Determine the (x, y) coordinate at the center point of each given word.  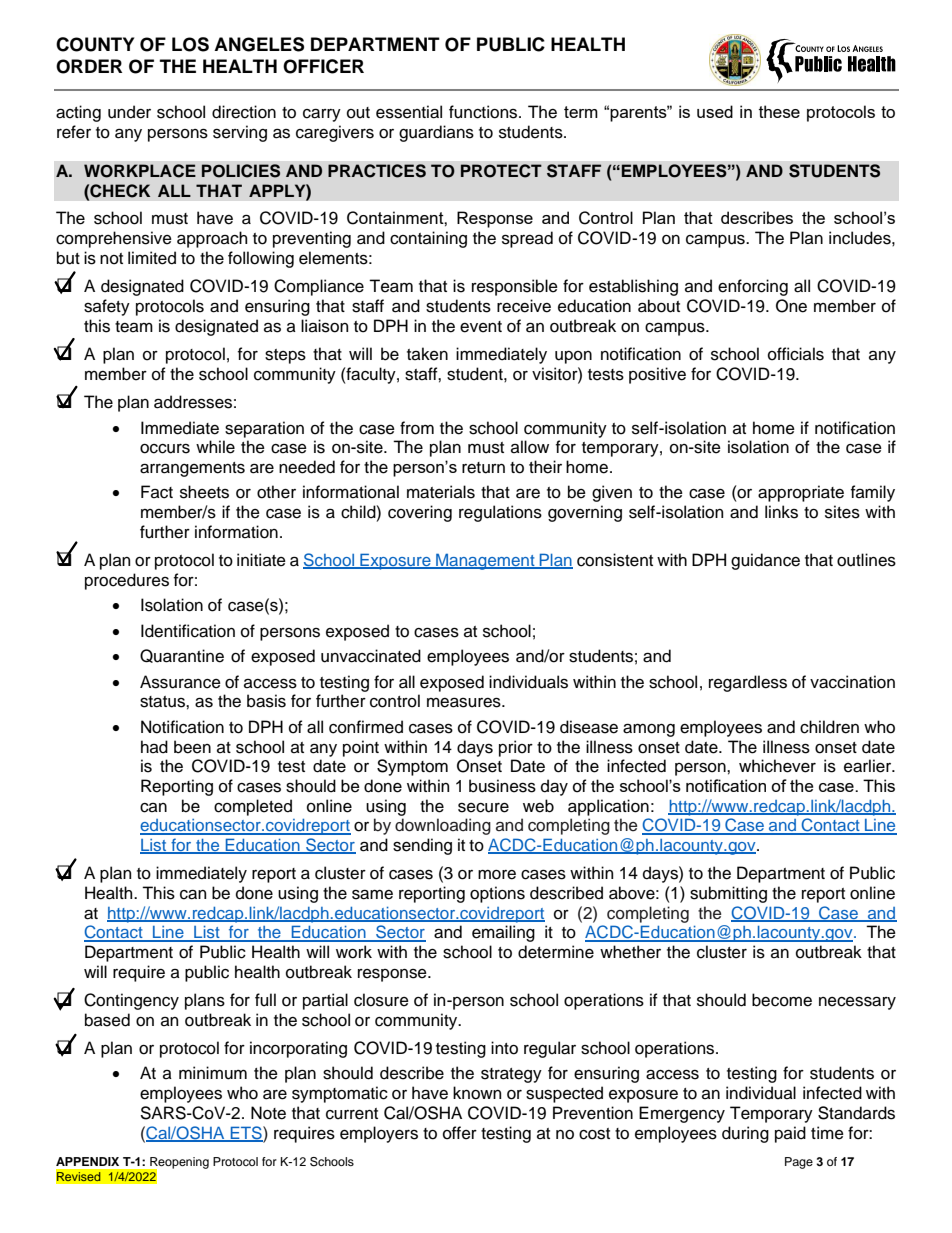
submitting (728, 894)
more (497, 875)
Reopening (178, 1164)
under (129, 112)
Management (485, 561)
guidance (765, 561)
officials (796, 354)
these (779, 111)
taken (427, 354)
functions (484, 112)
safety (107, 307)
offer (460, 1133)
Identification (188, 631)
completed (253, 807)
